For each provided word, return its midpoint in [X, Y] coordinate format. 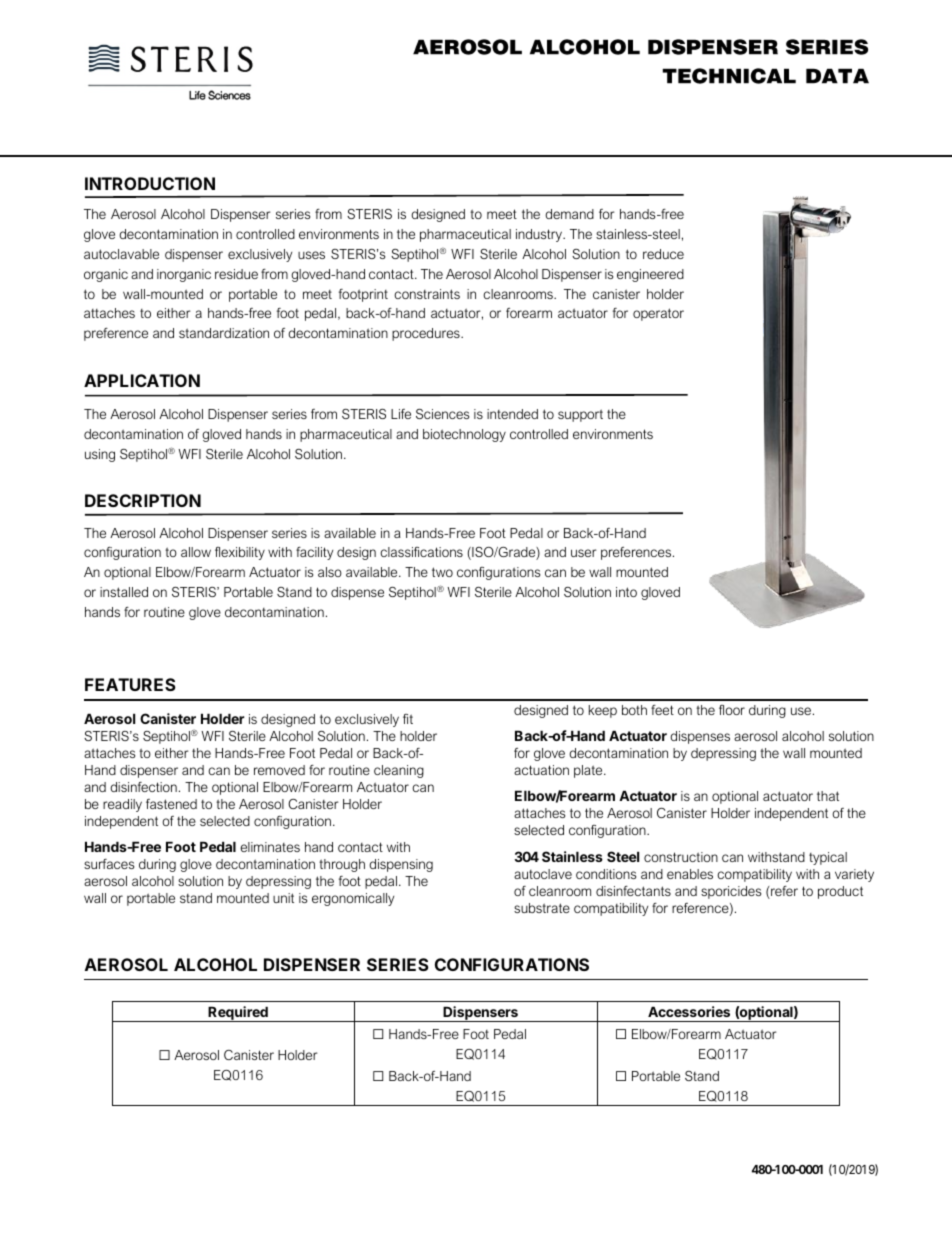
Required [238, 1014]
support [580, 415]
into [626, 592]
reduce [663, 254]
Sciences [442, 414]
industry [540, 235]
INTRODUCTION [150, 183]
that [828, 796]
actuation [541, 770]
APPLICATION [142, 380]
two [442, 572]
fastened [171, 804]
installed [124, 592]
